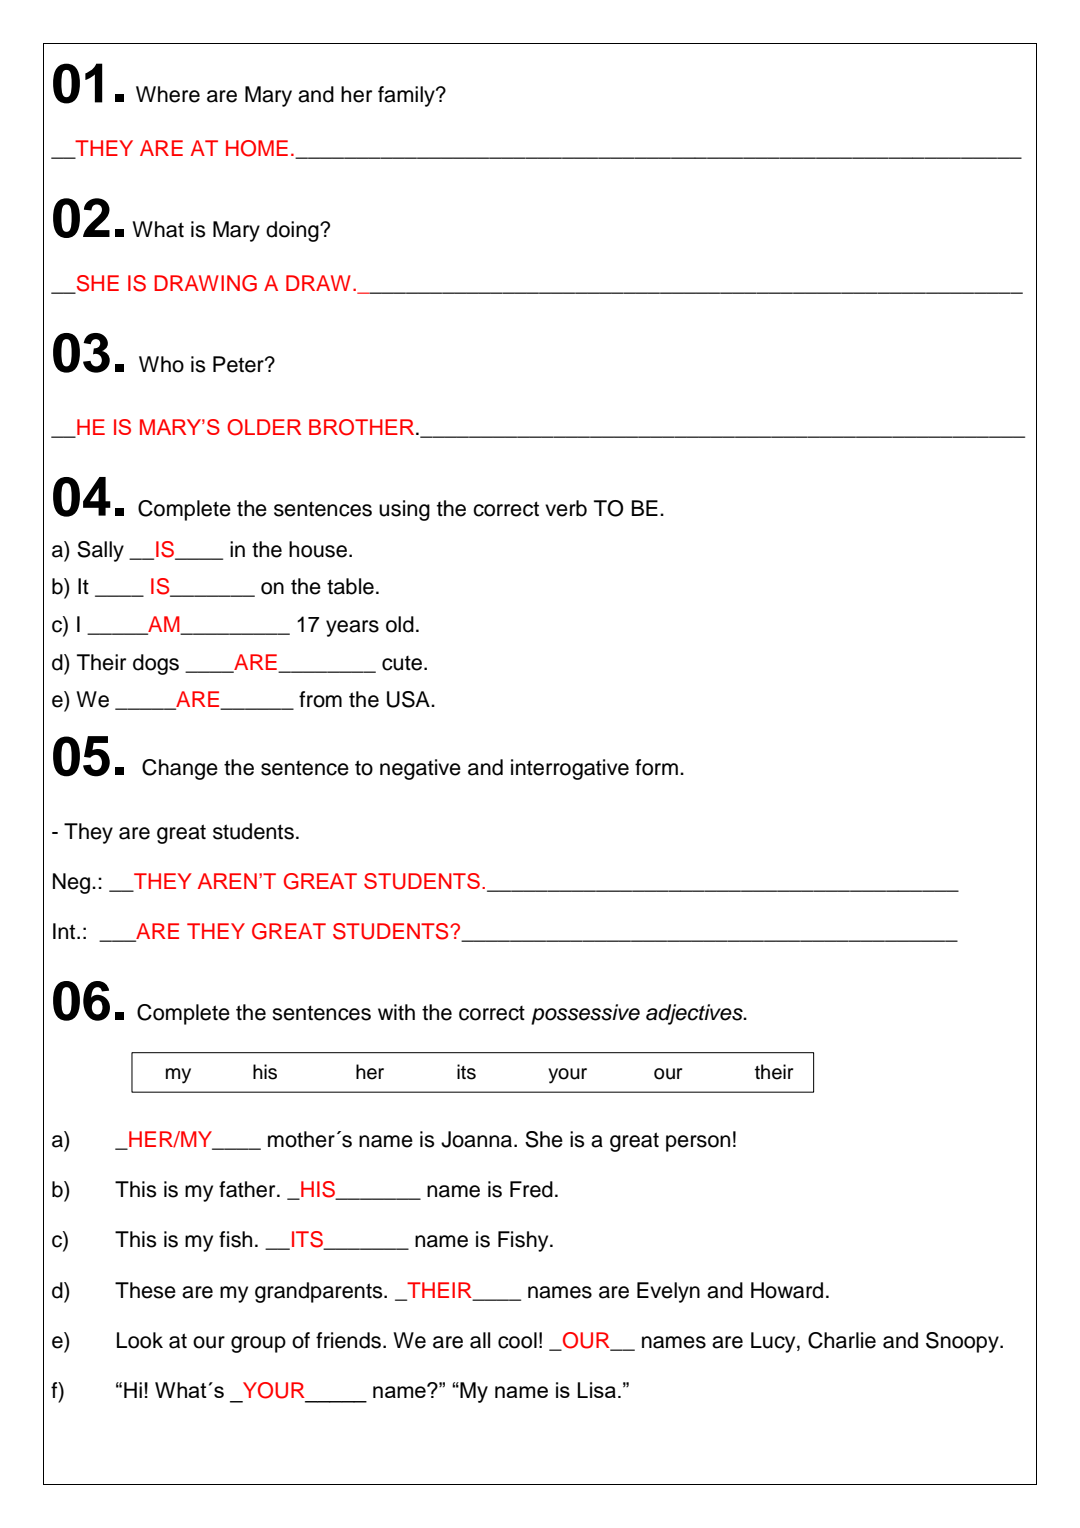 Image resolution: width=1080 pixels, height=1528 pixels. What do you see at coordinates (842, 1340) in the page?
I see `Charlie` at bounding box center [842, 1340].
